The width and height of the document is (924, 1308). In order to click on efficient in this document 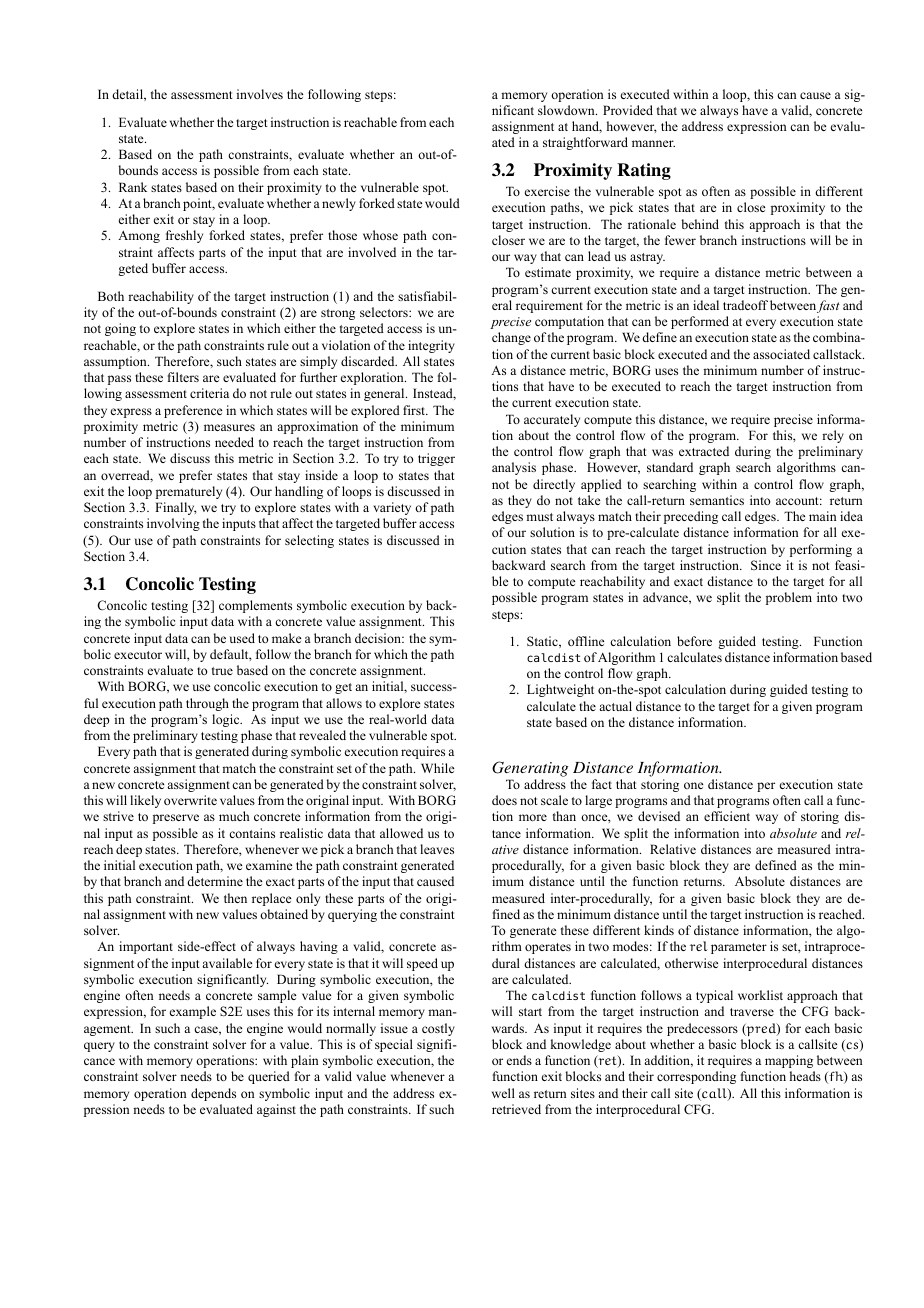, I will do `click(727, 816)`.
